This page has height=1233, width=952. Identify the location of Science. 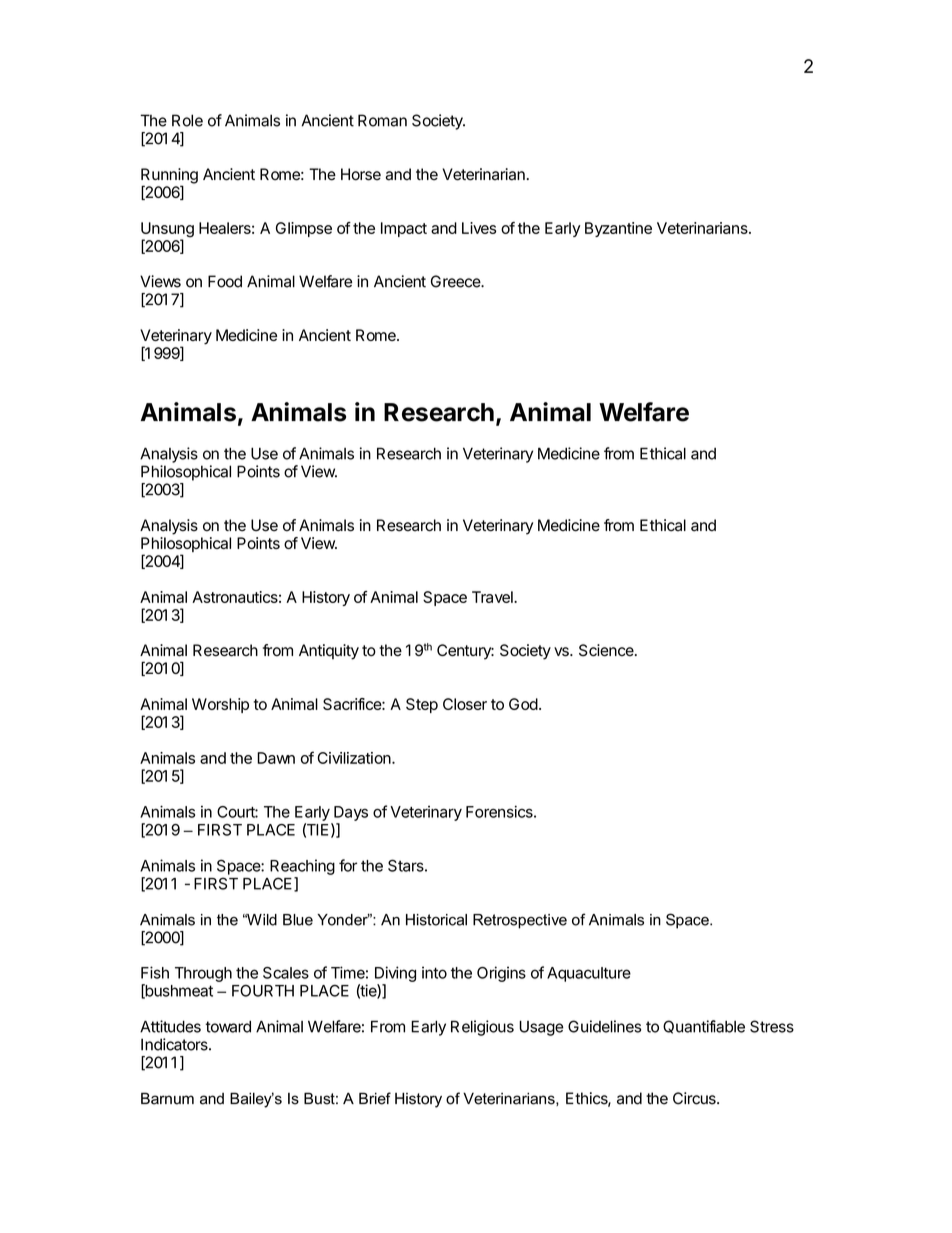
(607, 650).
